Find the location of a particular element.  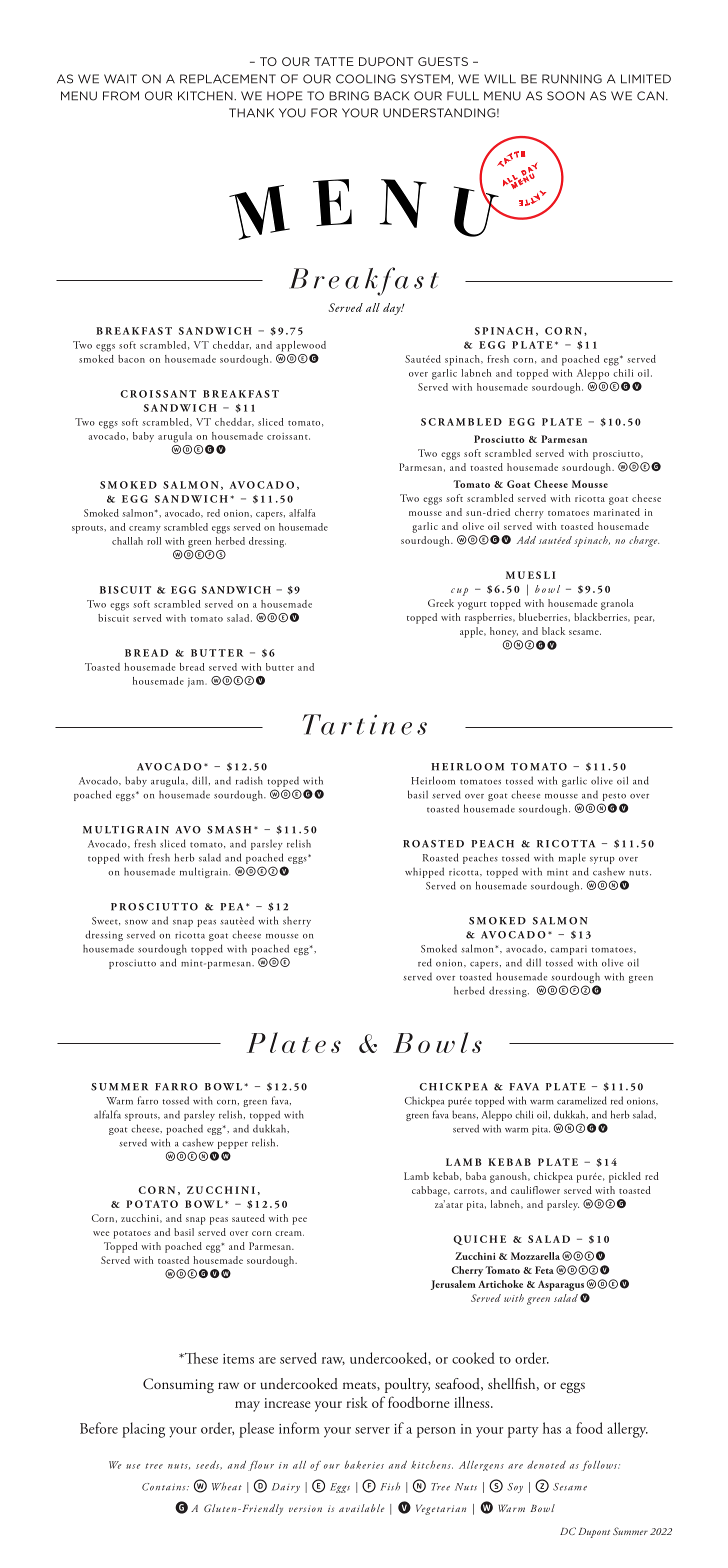

server is located at coordinates (372, 1430).
